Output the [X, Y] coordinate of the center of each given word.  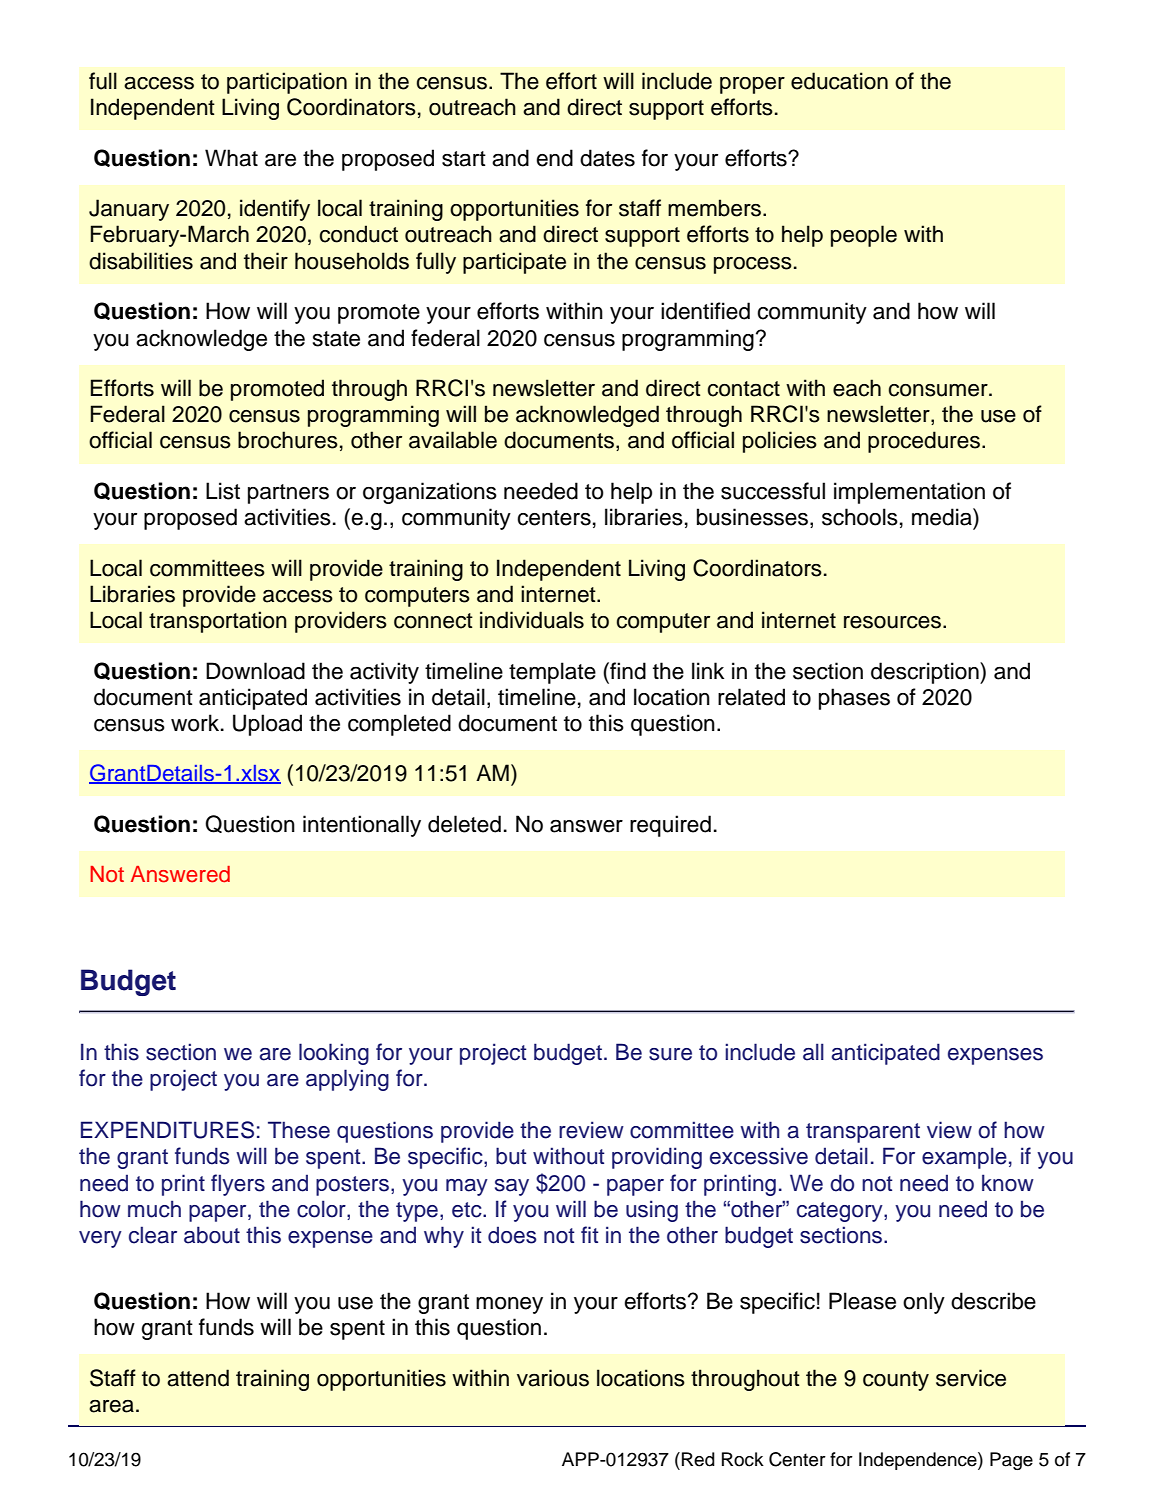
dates [607, 158]
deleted [464, 824]
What [231, 158]
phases [854, 699]
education [839, 81]
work [196, 723]
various [553, 1378]
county [896, 1381]
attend [198, 1378]
